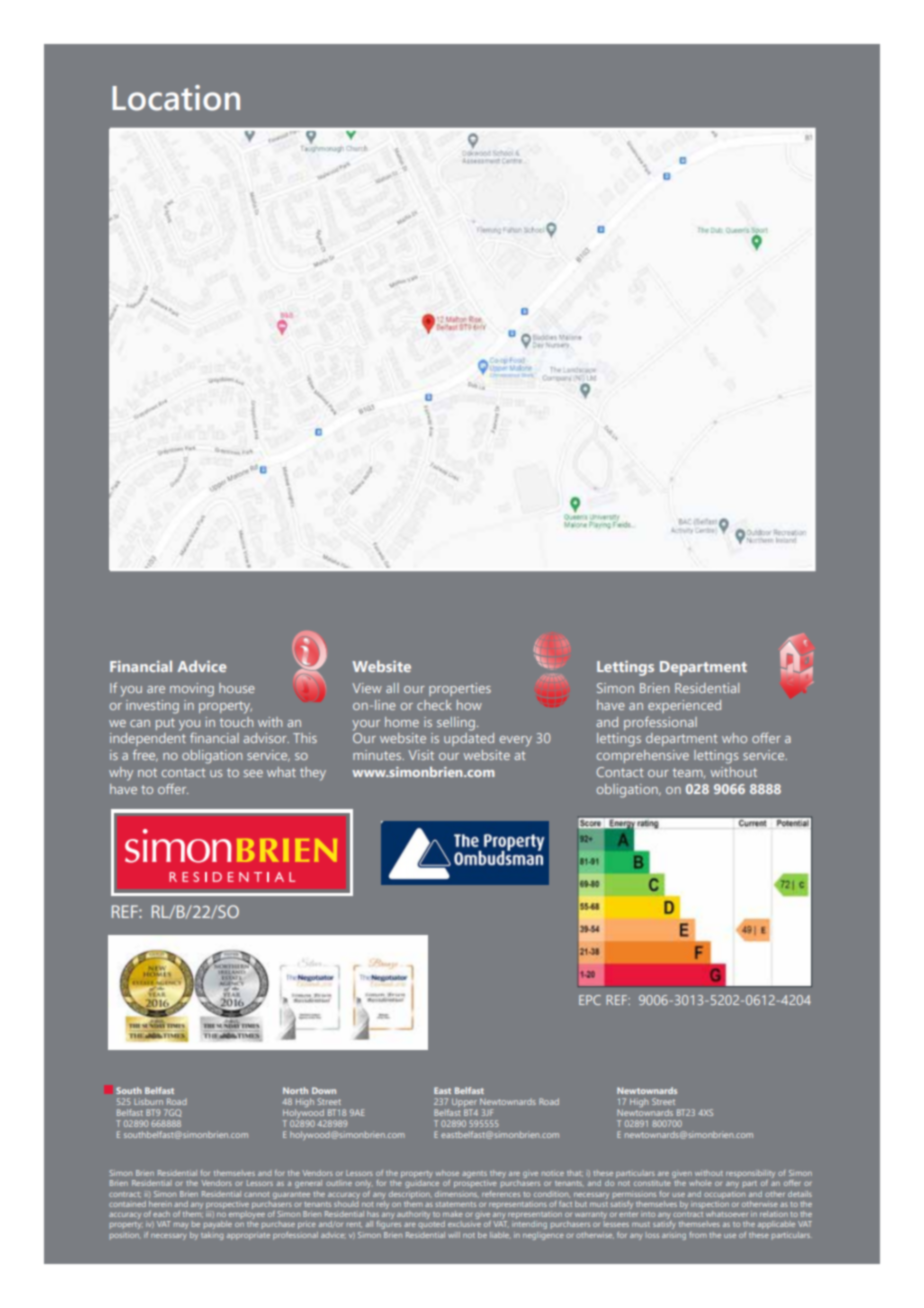  What do you see at coordinates (455, 1204) in the screenshot?
I see `statements` at bounding box center [455, 1204].
